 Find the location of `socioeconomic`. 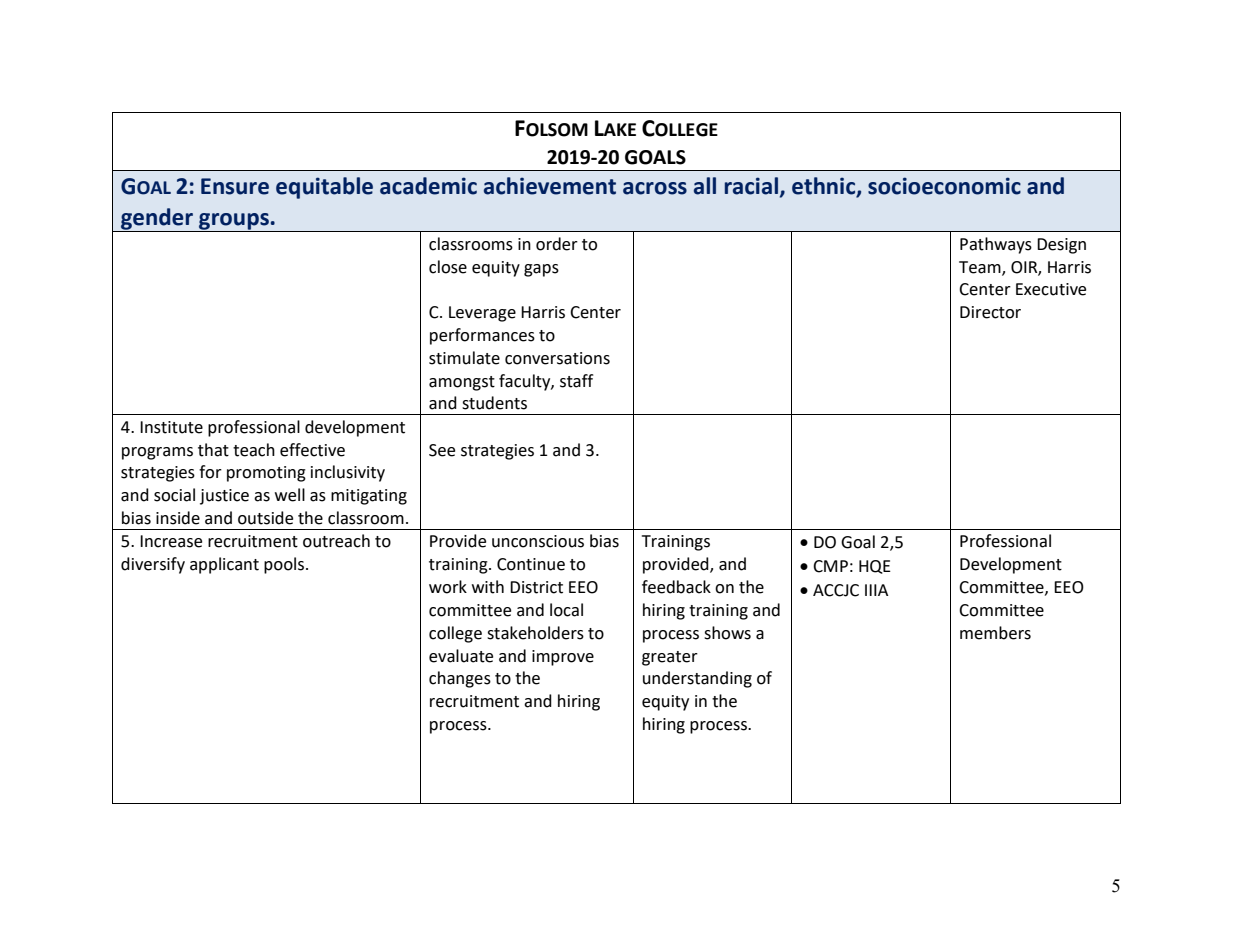

socioeconomic is located at coordinates (944, 186).
